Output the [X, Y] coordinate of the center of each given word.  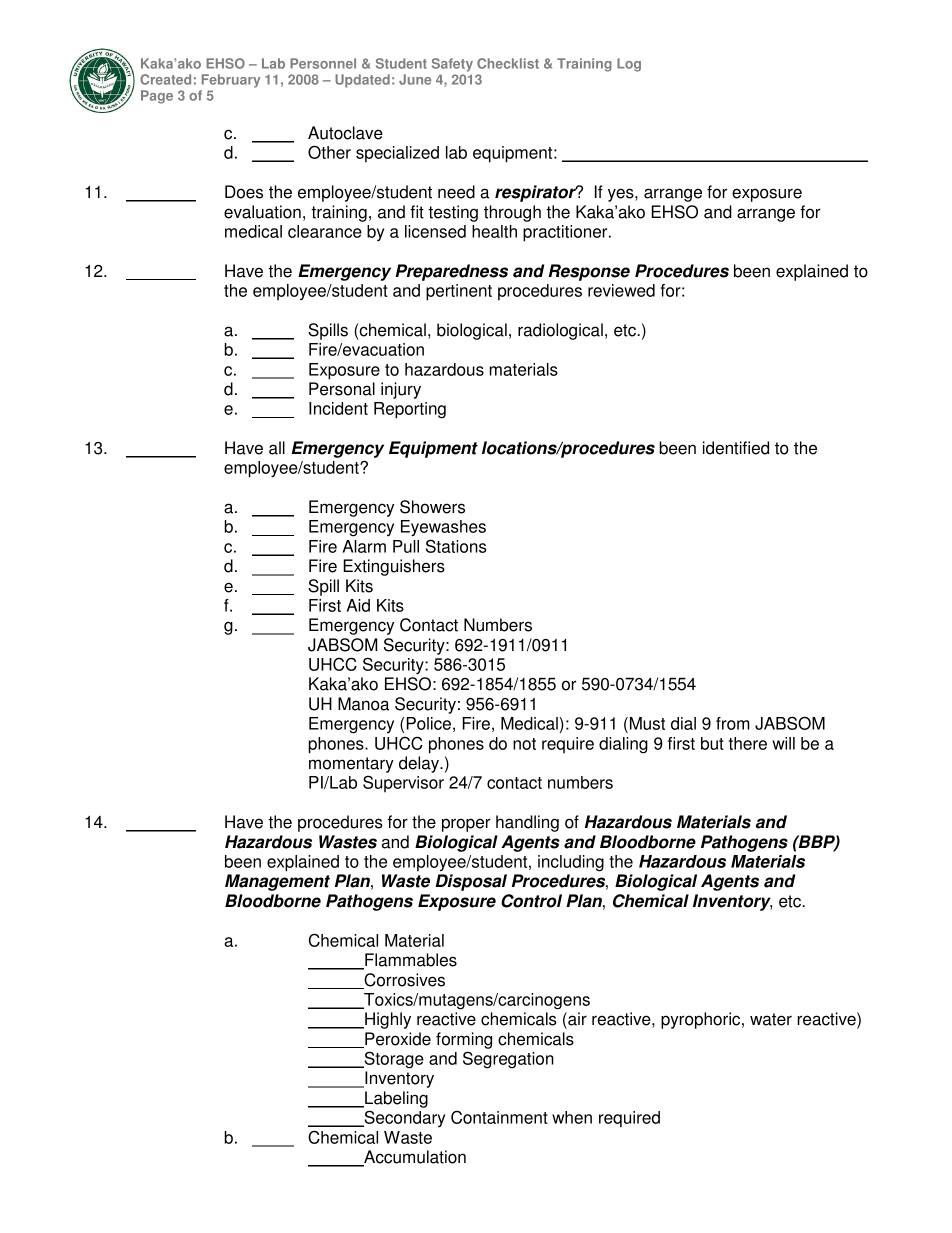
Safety [452, 65]
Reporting [410, 410]
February [231, 81]
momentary [351, 766]
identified [736, 448]
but [712, 743]
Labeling [395, 1099]
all [277, 448]
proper [466, 825]
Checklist [508, 63]
